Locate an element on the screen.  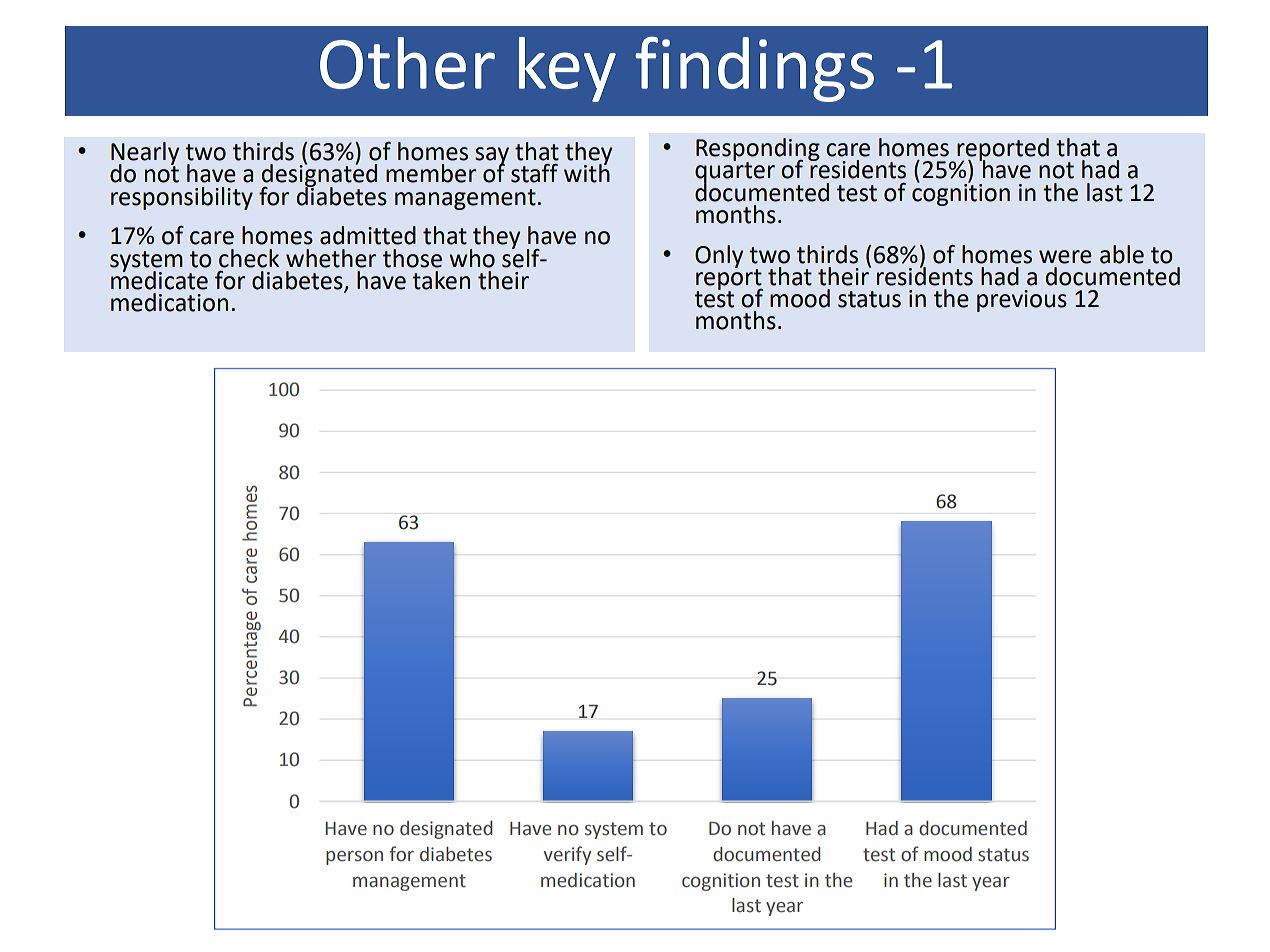
previous is located at coordinates (1022, 301).
